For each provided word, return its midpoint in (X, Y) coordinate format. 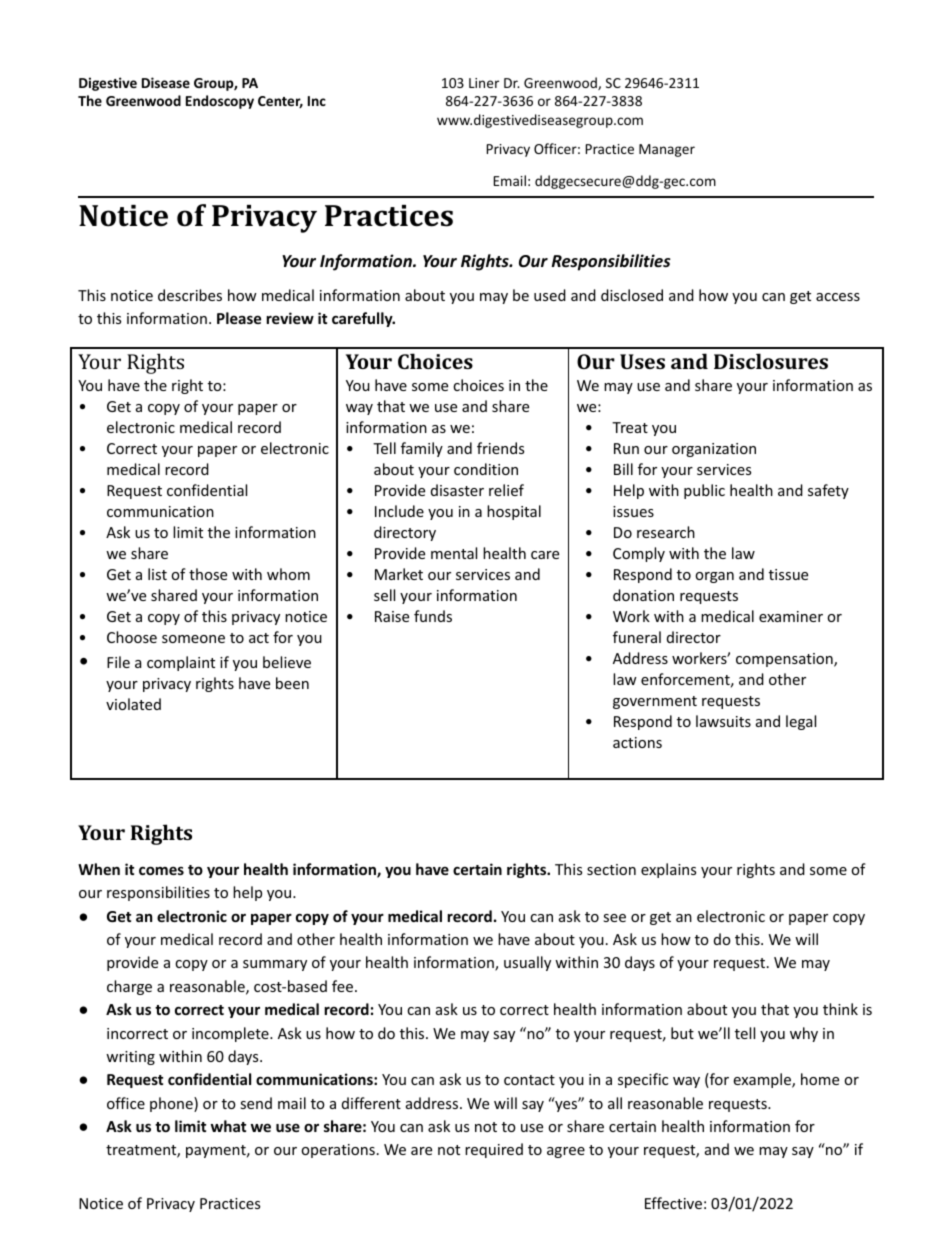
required (494, 1150)
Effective (673, 1203)
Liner (484, 83)
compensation (785, 660)
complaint (181, 663)
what (228, 1126)
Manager (667, 150)
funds (433, 616)
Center (280, 102)
